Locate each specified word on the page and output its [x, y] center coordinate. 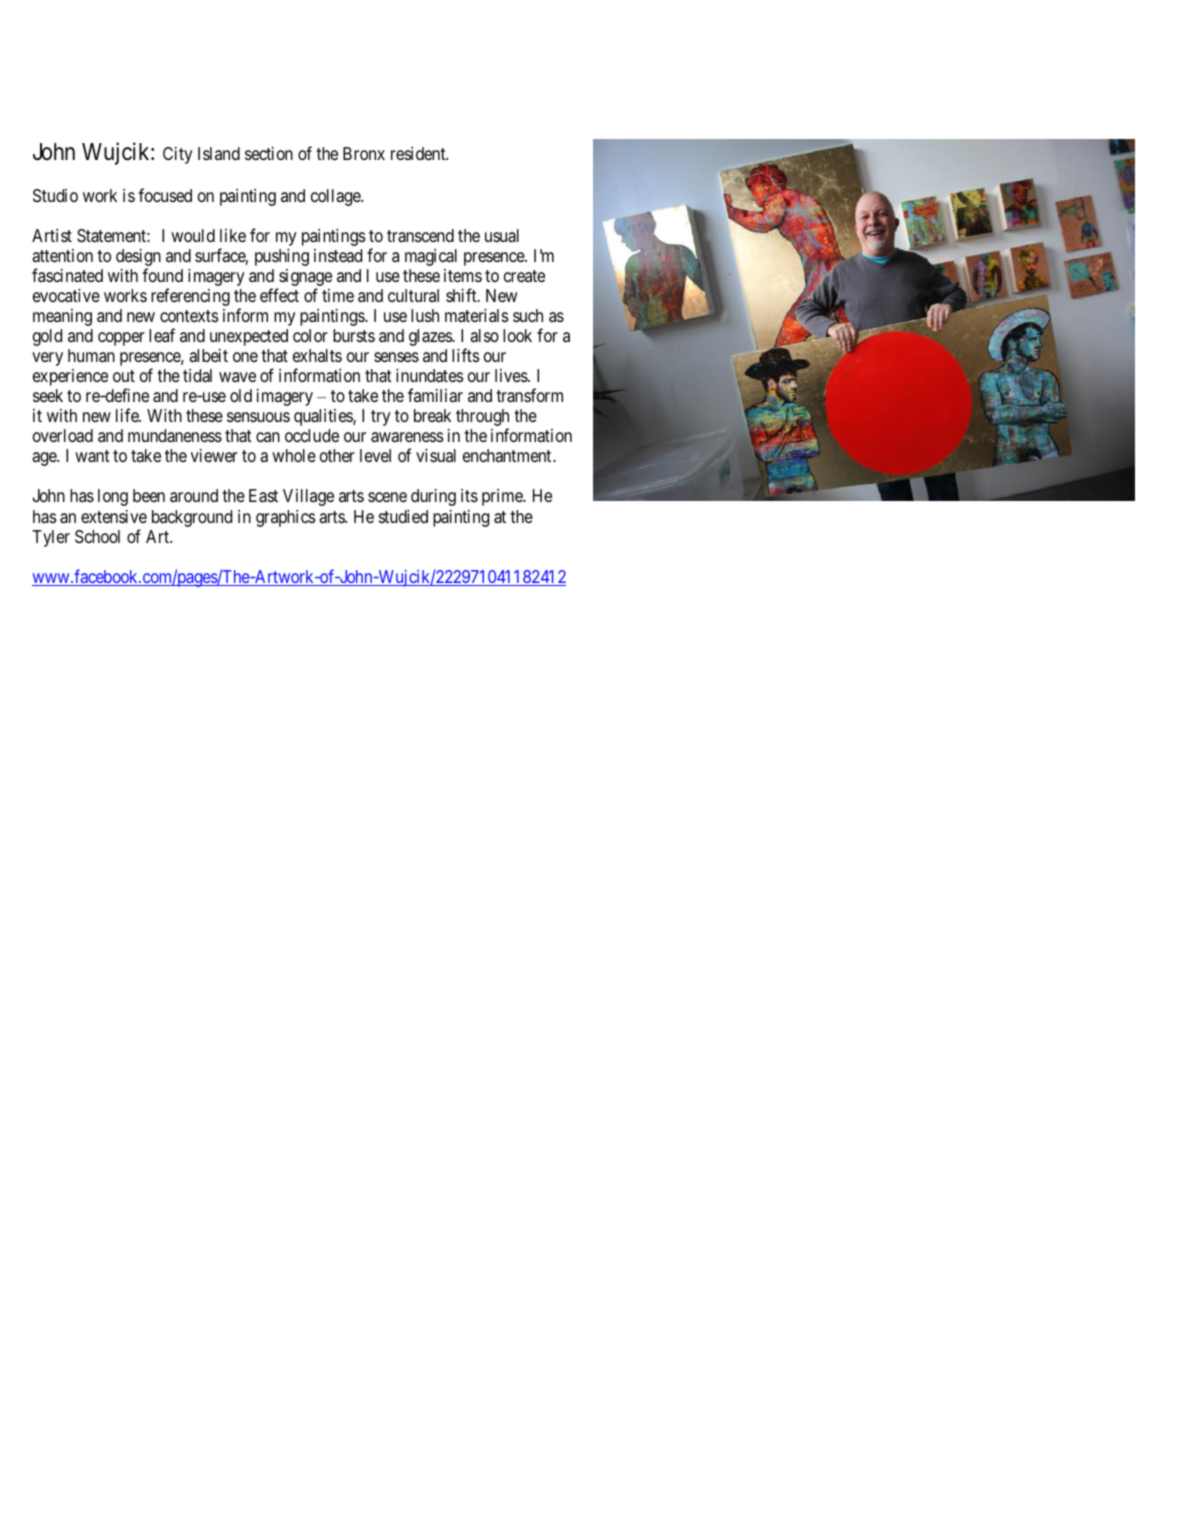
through [482, 419]
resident [419, 153]
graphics [286, 518]
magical [431, 257]
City [178, 155]
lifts [466, 355]
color [310, 335]
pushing [282, 257]
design [138, 259]
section [269, 153]
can [268, 437]
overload [63, 436]
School [97, 536]
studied [403, 516]
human [91, 355]
